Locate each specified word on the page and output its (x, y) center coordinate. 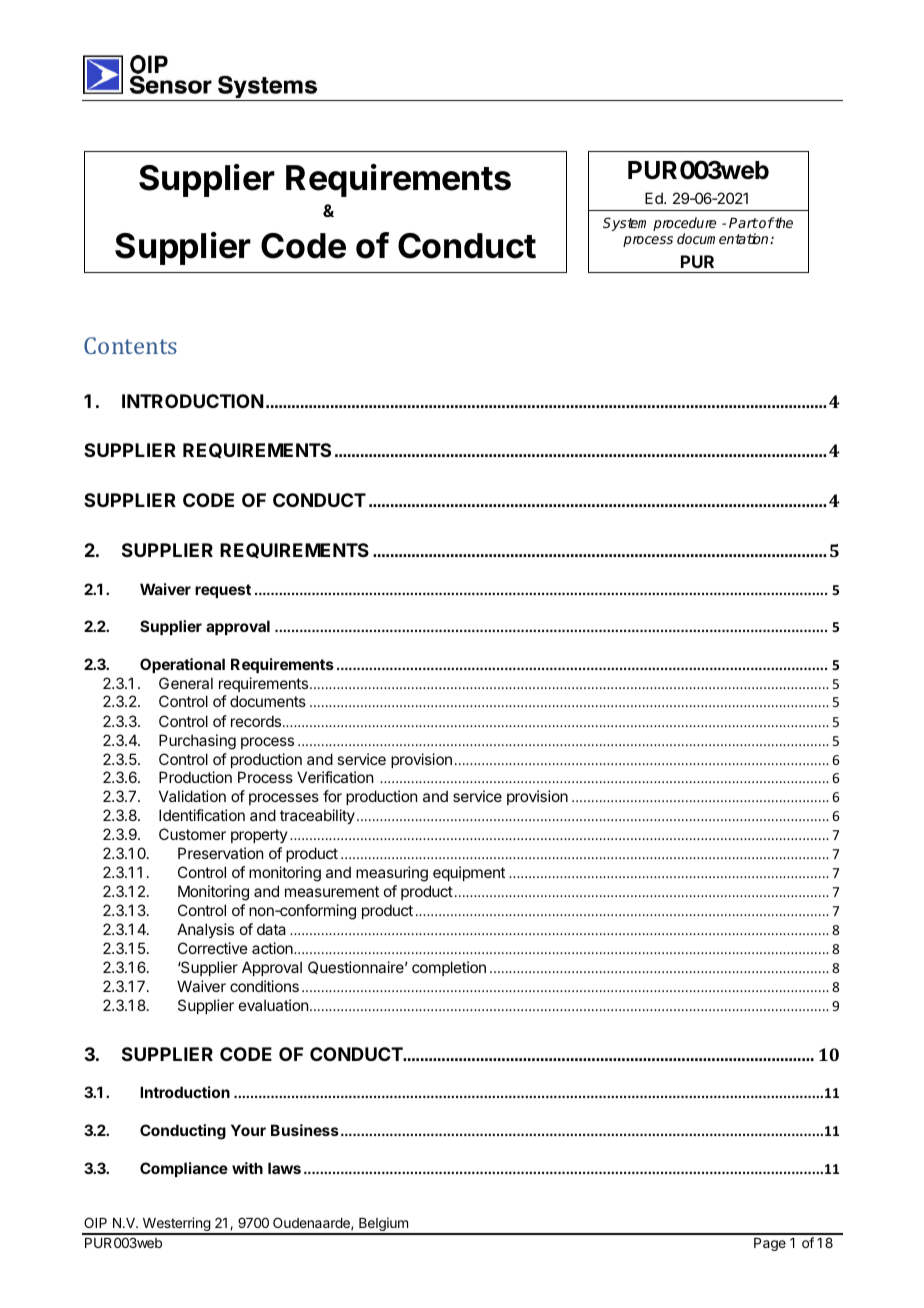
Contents (130, 345)
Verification (335, 777)
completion (449, 968)
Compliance (184, 1169)
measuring (392, 874)
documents (268, 701)
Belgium (383, 1225)
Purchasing (197, 742)
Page (770, 1244)
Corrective (213, 948)
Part (743, 223)
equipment (469, 873)
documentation (724, 238)
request (223, 591)
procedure (684, 225)
